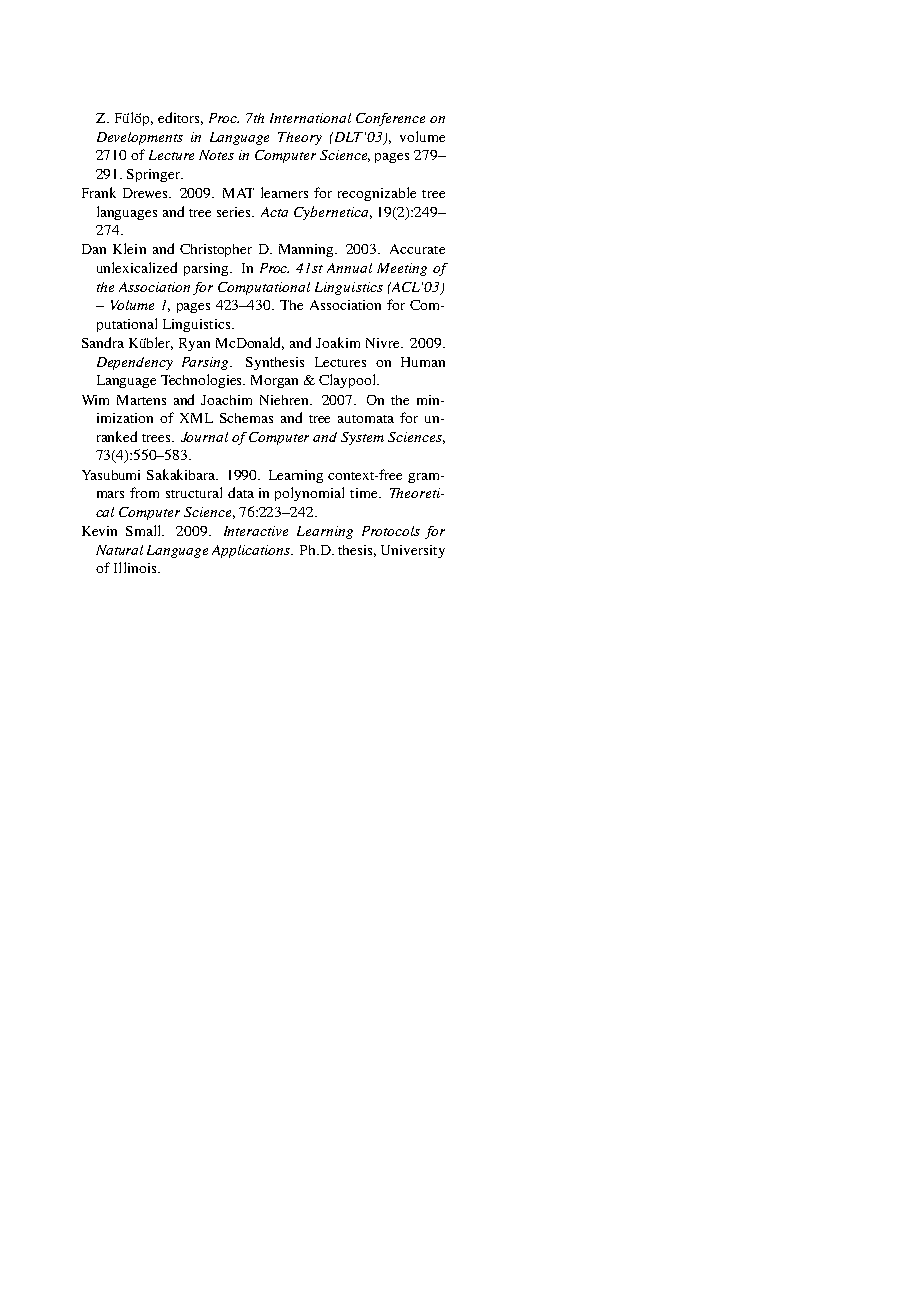 This screenshot has height=1308, width=924. What do you see at coordinates (140, 138) in the screenshot?
I see `Developments` at bounding box center [140, 138].
